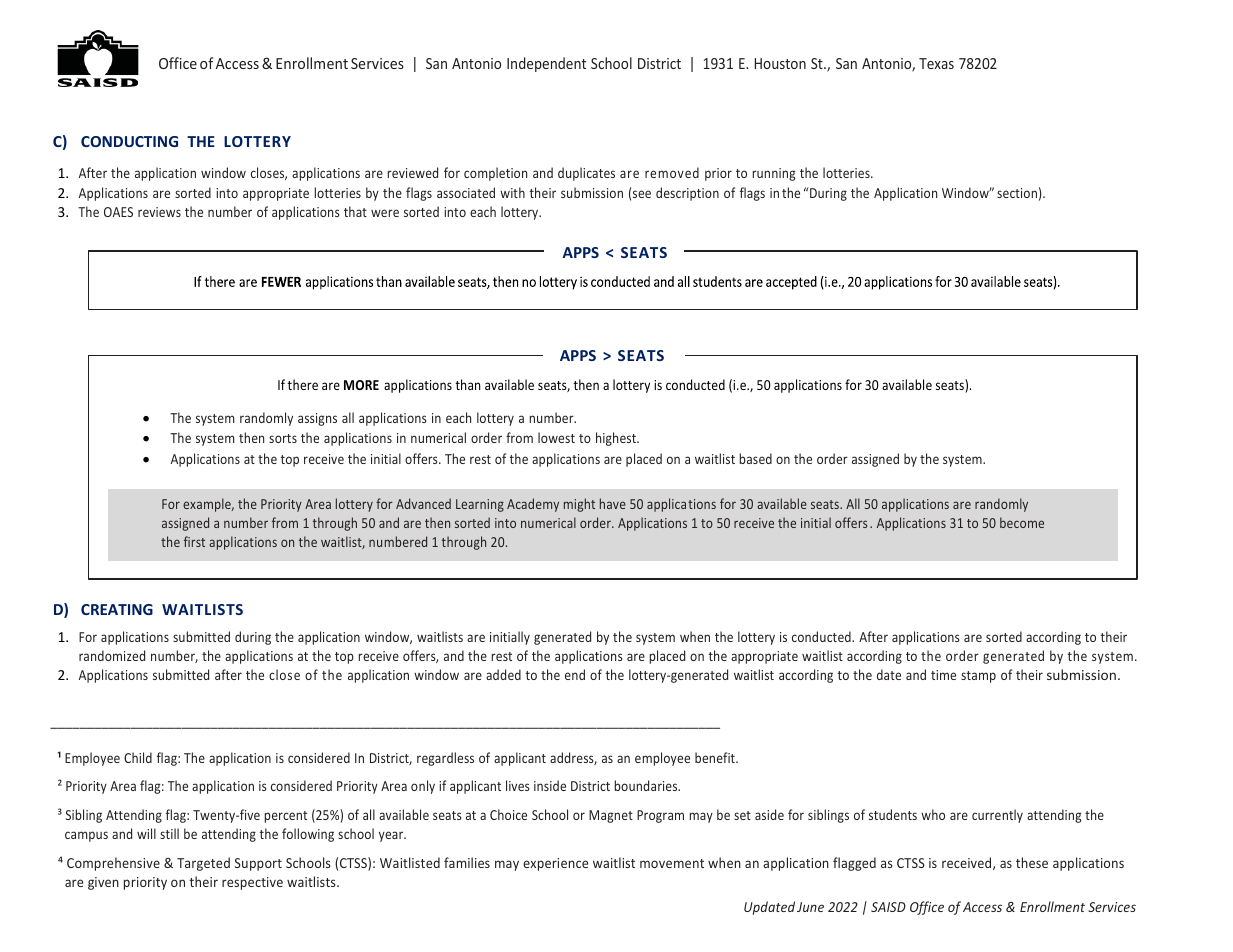  What do you see at coordinates (943, 675) in the page?
I see `time` at bounding box center [943, 675].
